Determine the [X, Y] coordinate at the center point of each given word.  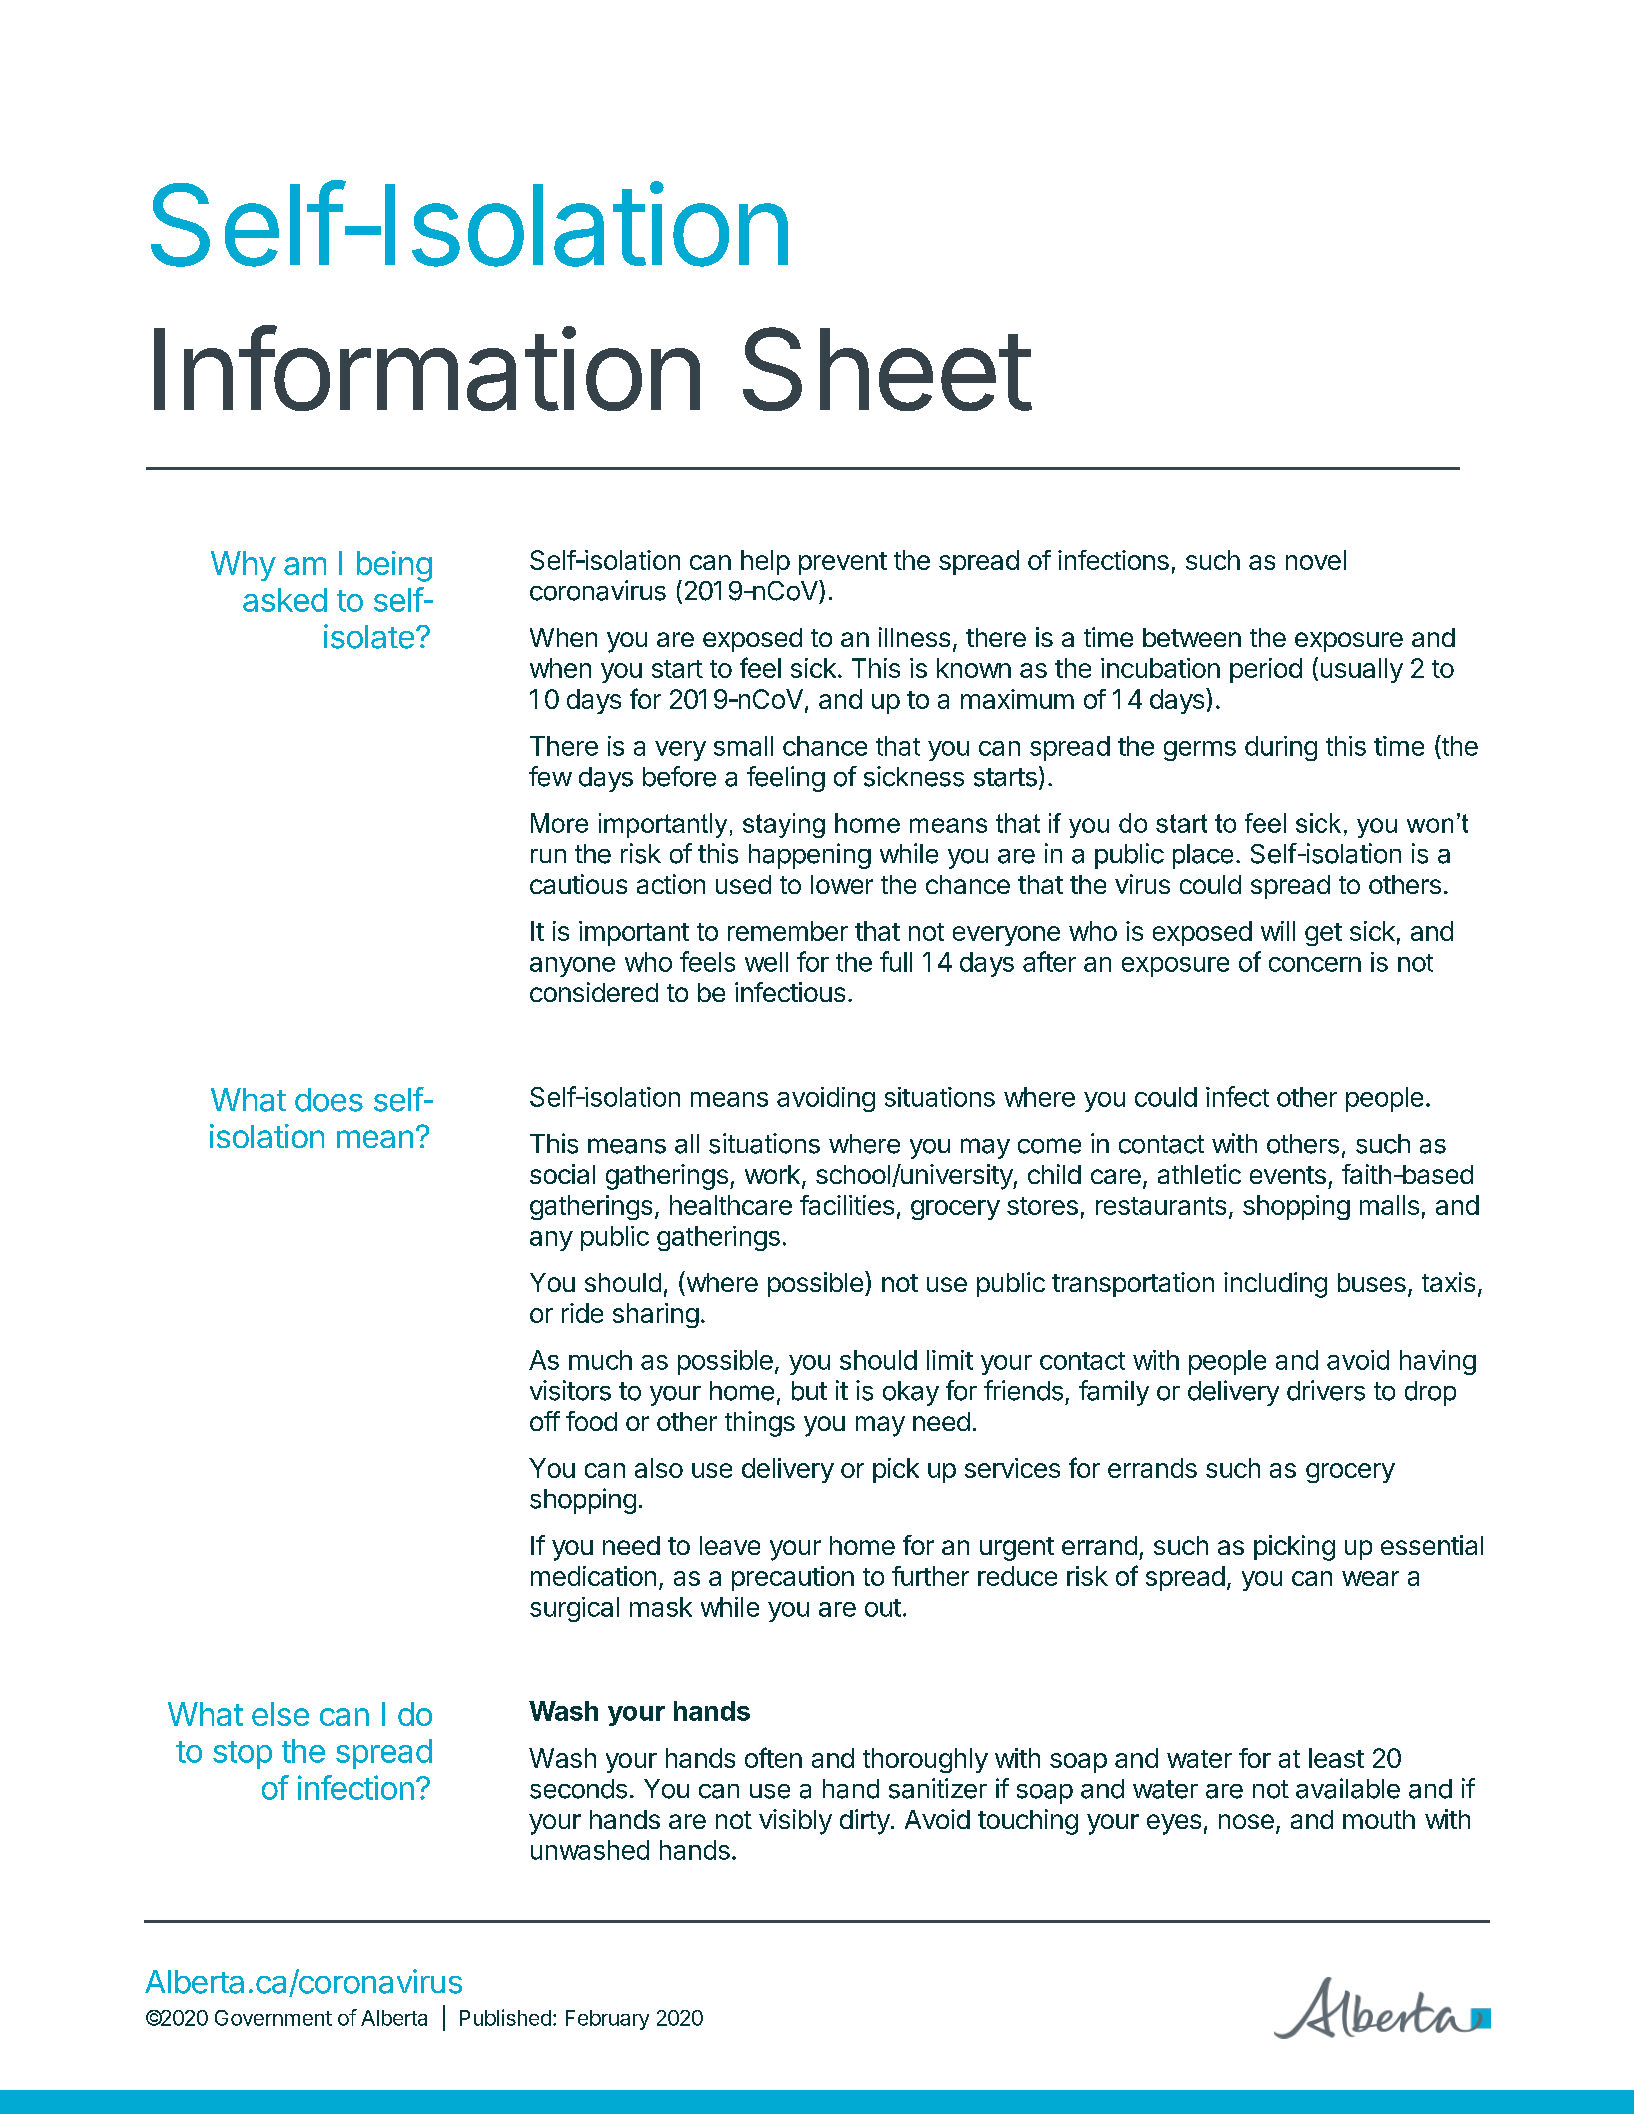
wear [1370, 1578]
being [394, 566]
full [896, 961]
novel [1316, 560]
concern [1315, 964]
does [329, 1100]
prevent [843, 563]
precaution [793, 1578]
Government [273, 2018]
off [545, 1421]
